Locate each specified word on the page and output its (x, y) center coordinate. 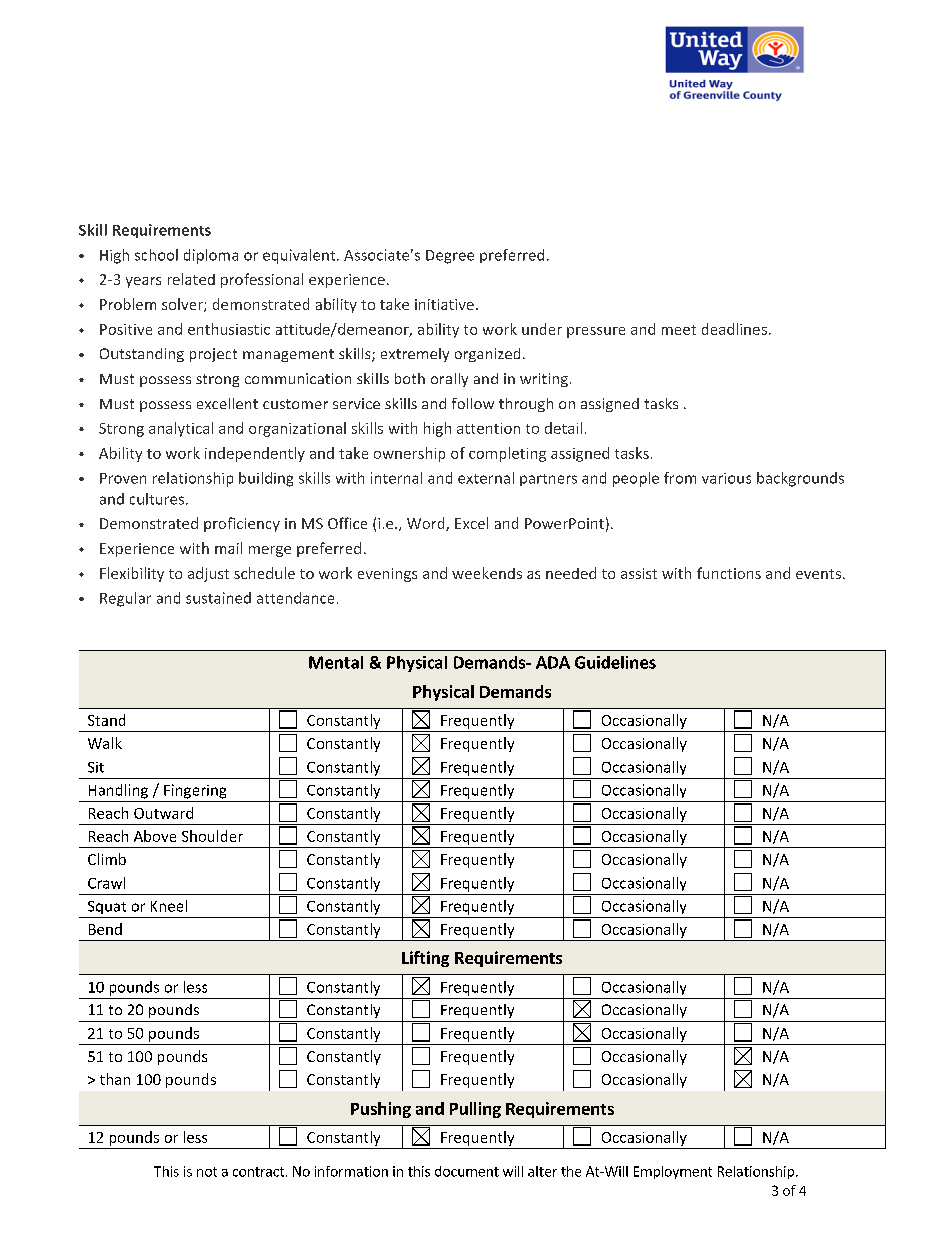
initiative (444, 304)
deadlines (734, 329)
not (207, 1172)
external (486, 478)
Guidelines (615, 662)
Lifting (425, 959)
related (191, 279)
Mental (336, 662)
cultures (158, 499)
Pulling (475, 1110)
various (726, 478)
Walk (105, 743)
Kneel (169, 906)
